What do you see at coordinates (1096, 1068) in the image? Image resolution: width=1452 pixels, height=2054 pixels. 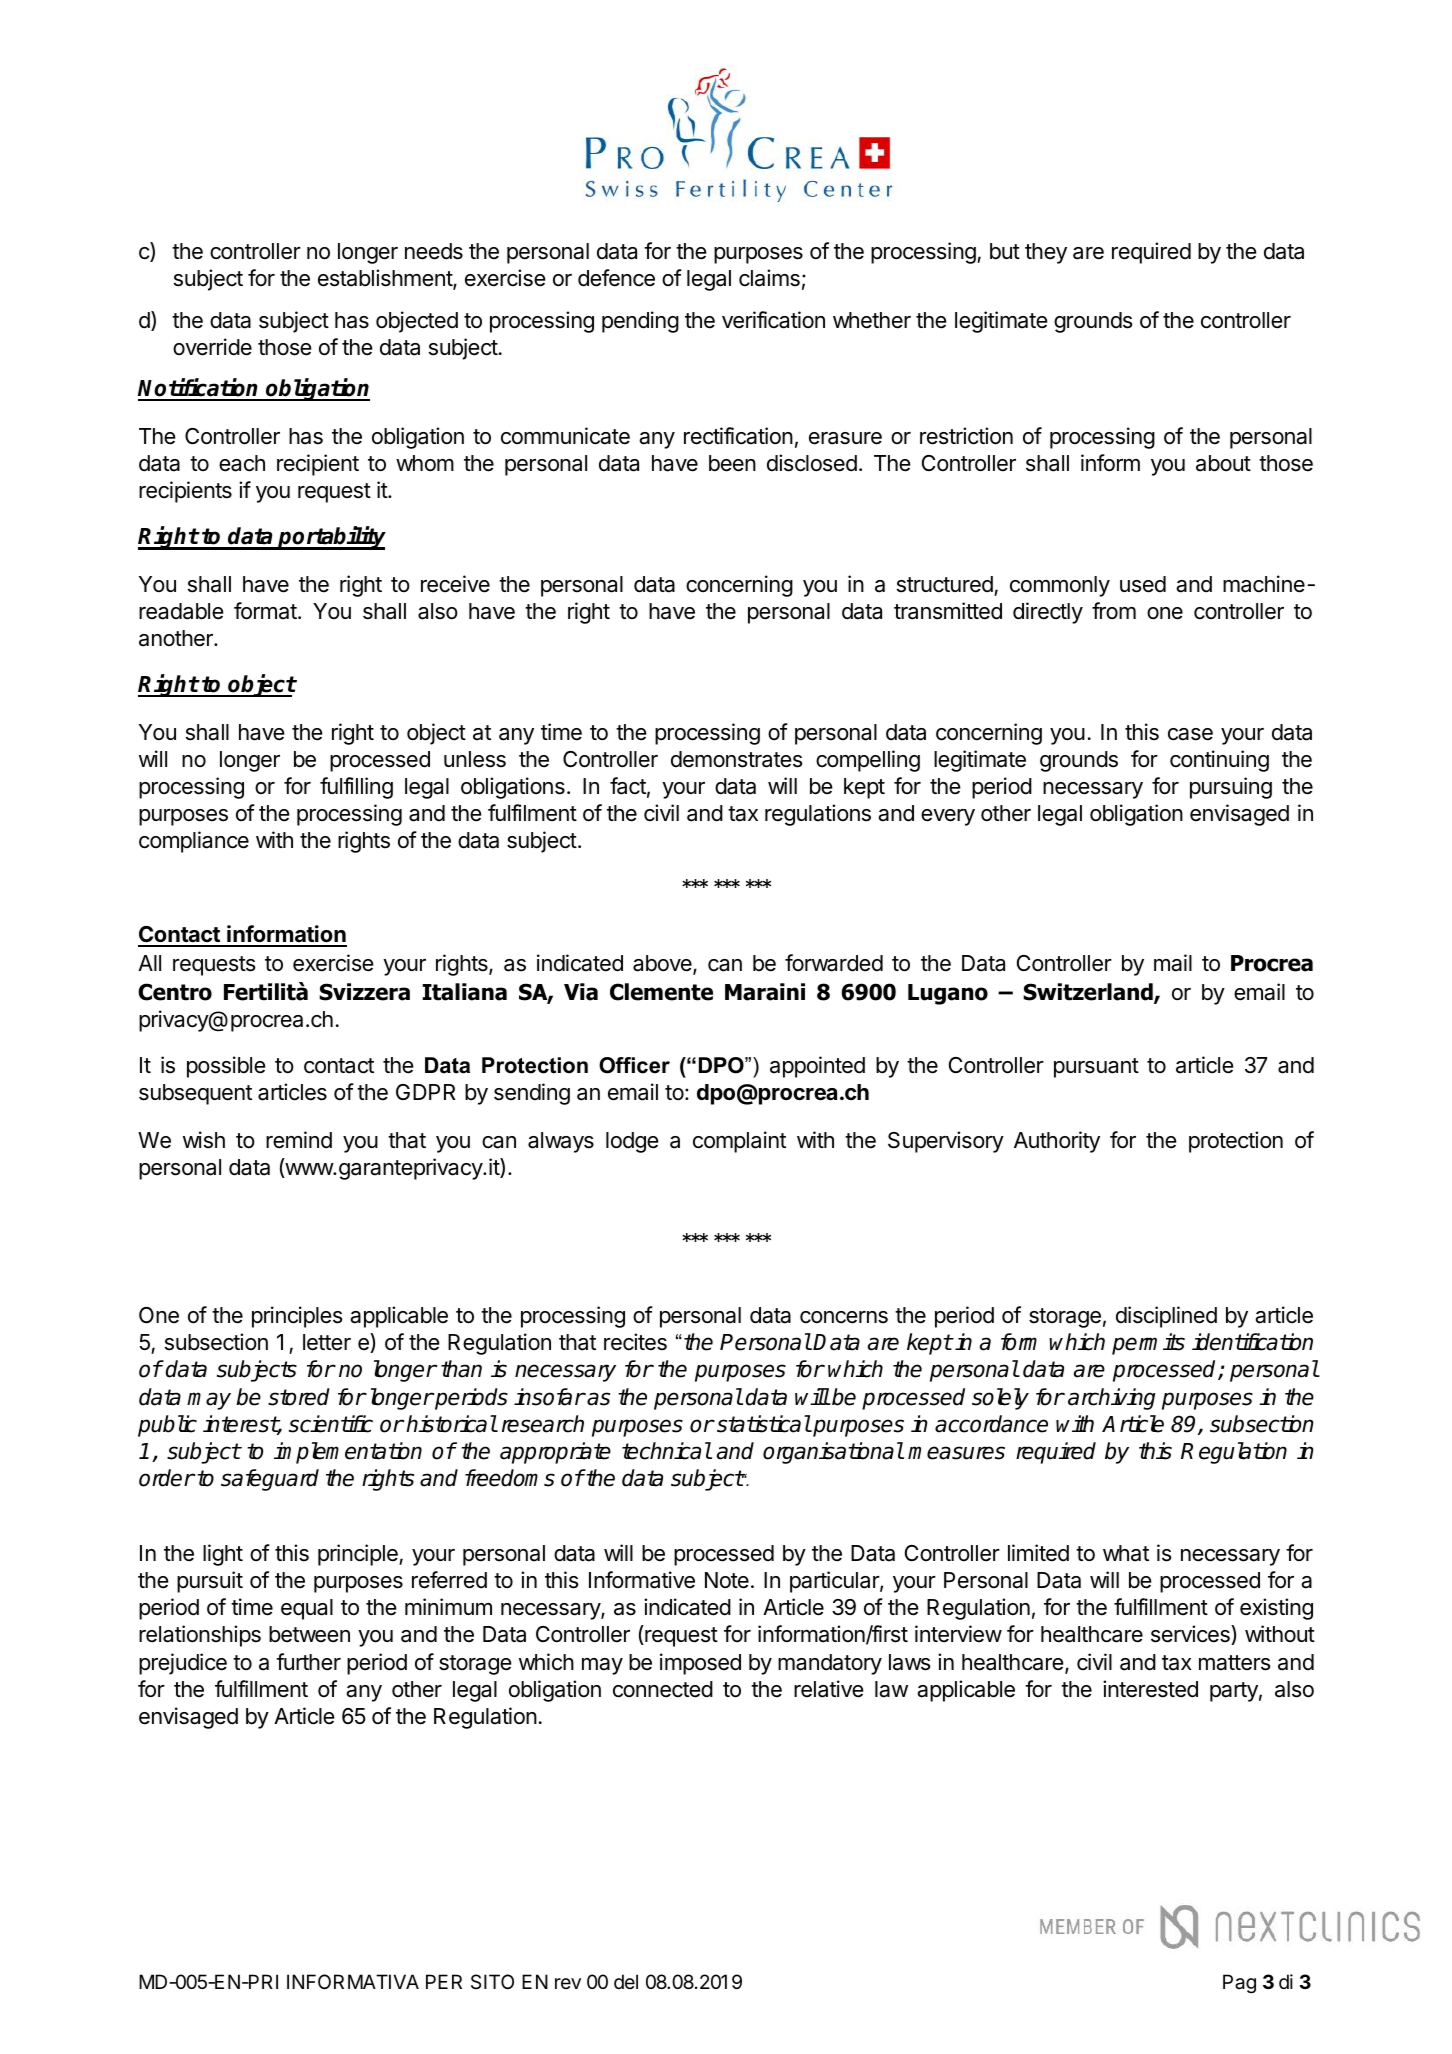 I see `pursuant` at bounding box center [1096, 1068].
